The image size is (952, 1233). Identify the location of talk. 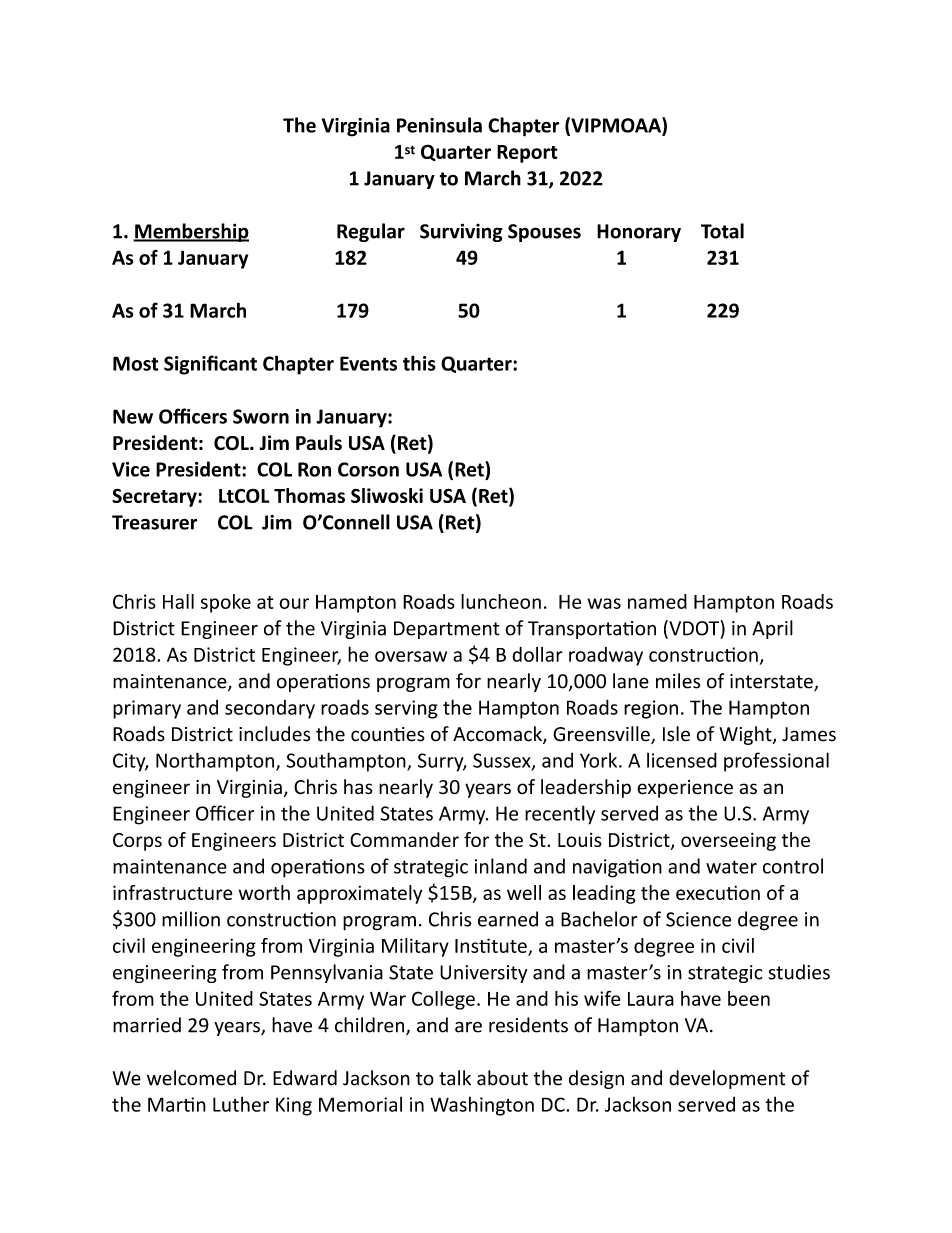
(455, 1078).
